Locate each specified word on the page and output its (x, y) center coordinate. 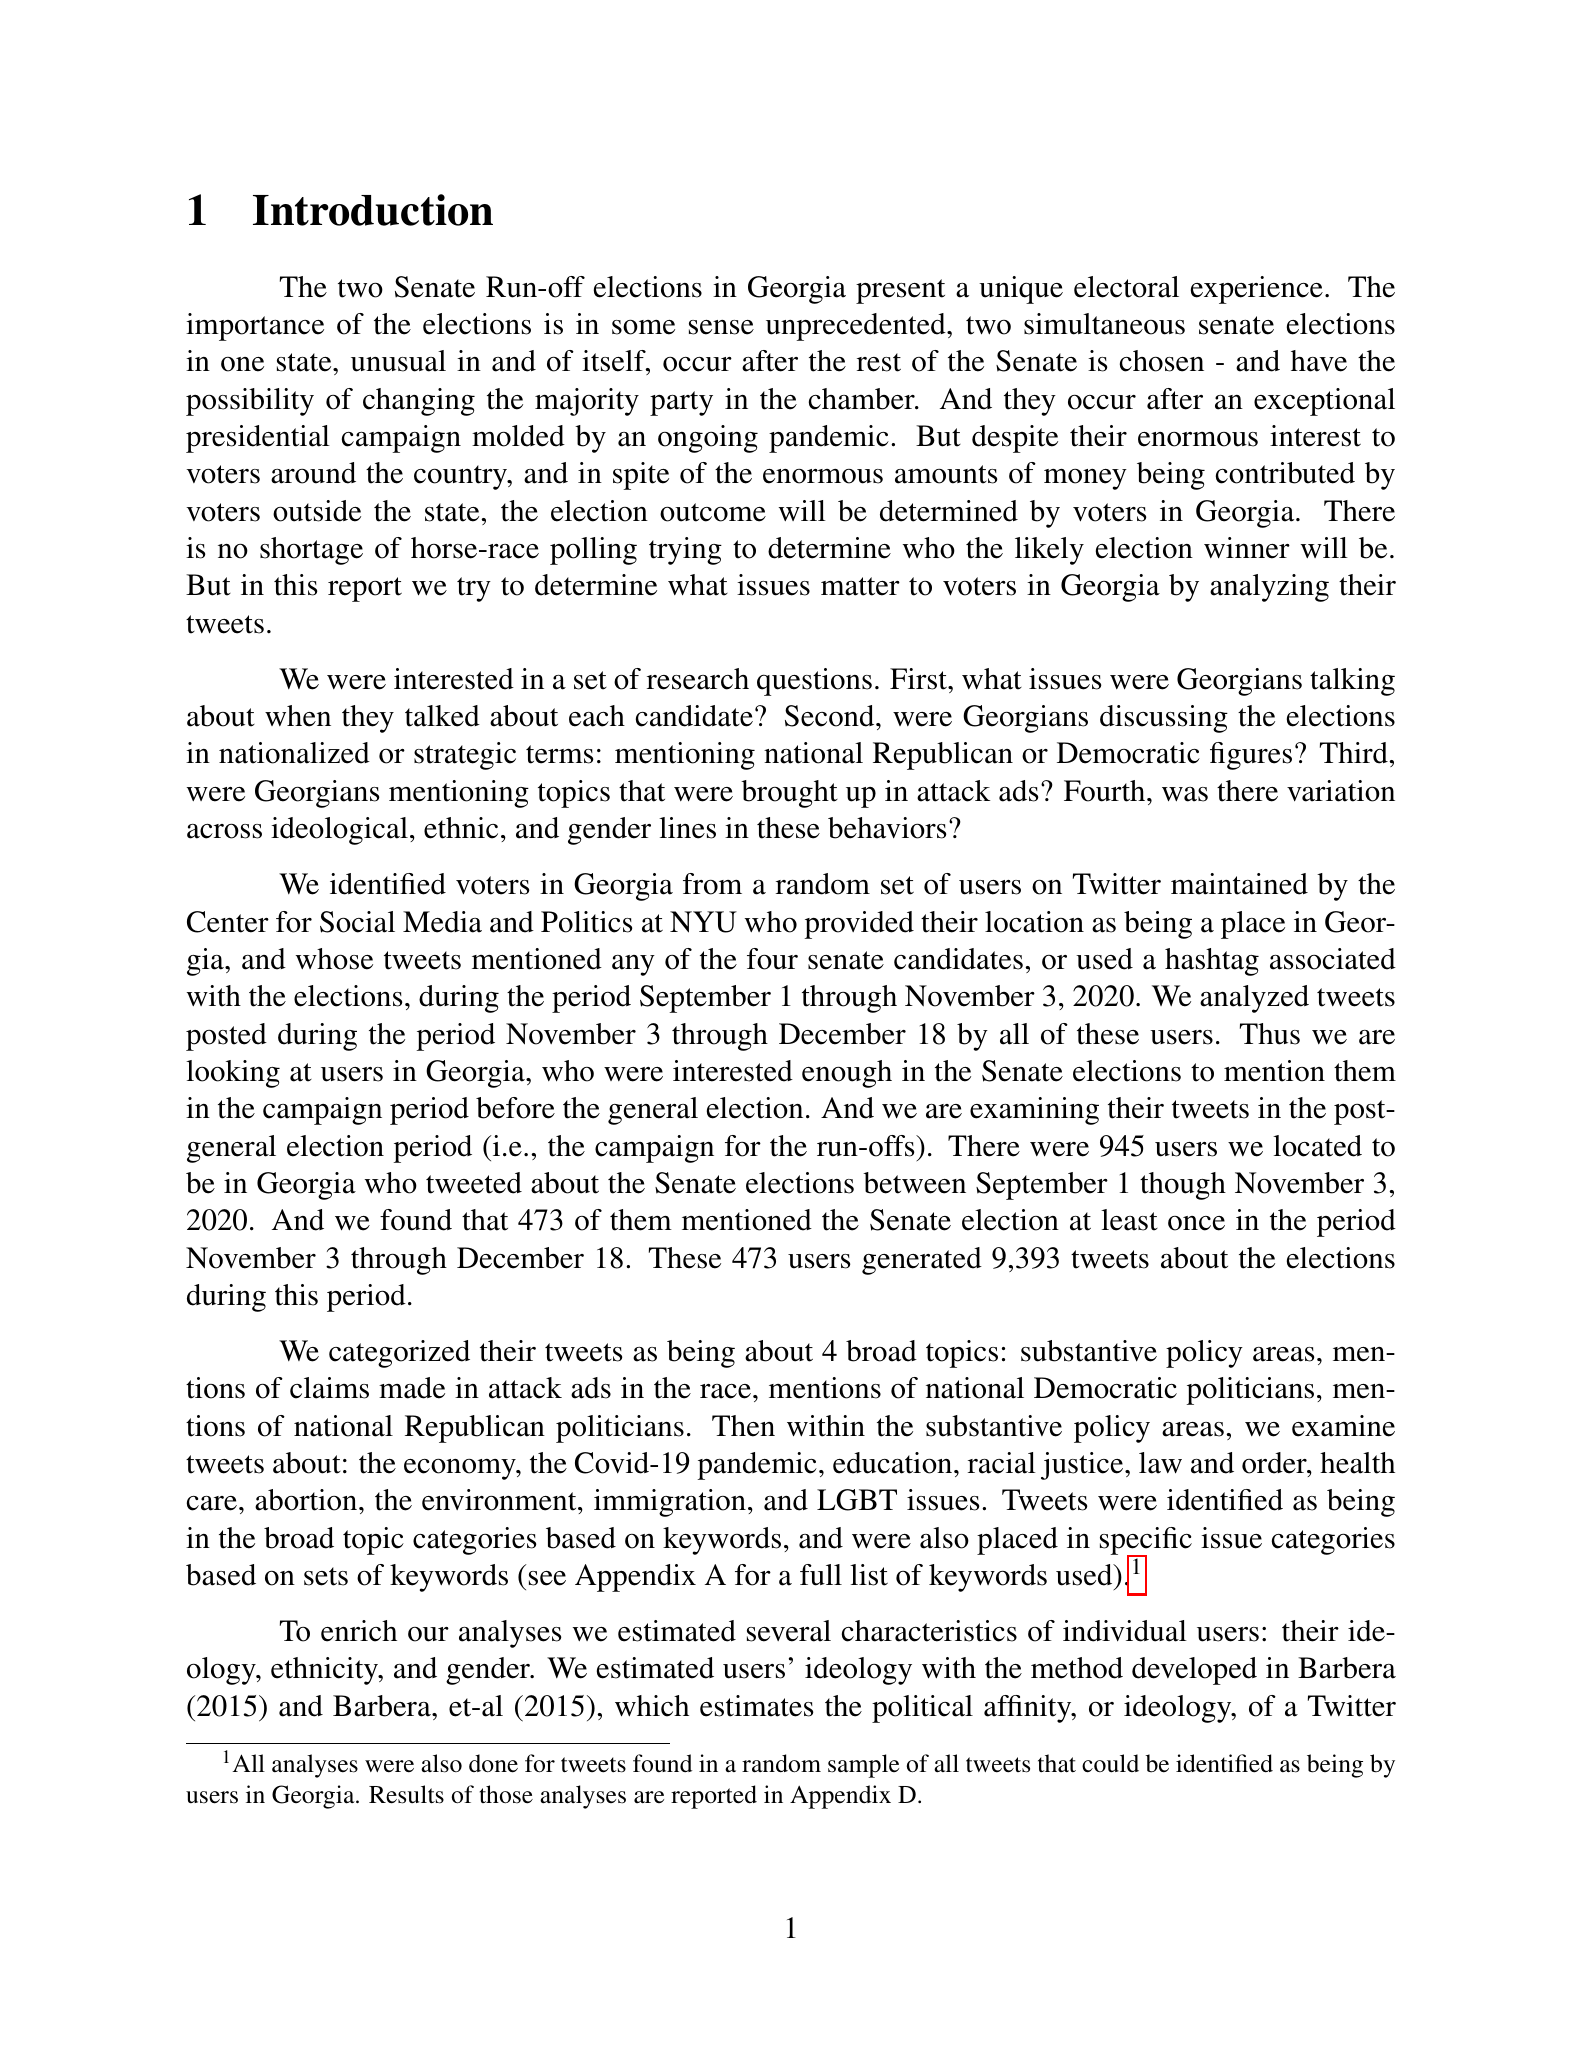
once (1196, 1223)
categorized (399, 1354)
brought (789, 794)
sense (721, 327)
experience (1257, 290)
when (298, 716)
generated (922, 1261)
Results (406, 1794)
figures (1251, 756)
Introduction (373, 210)
